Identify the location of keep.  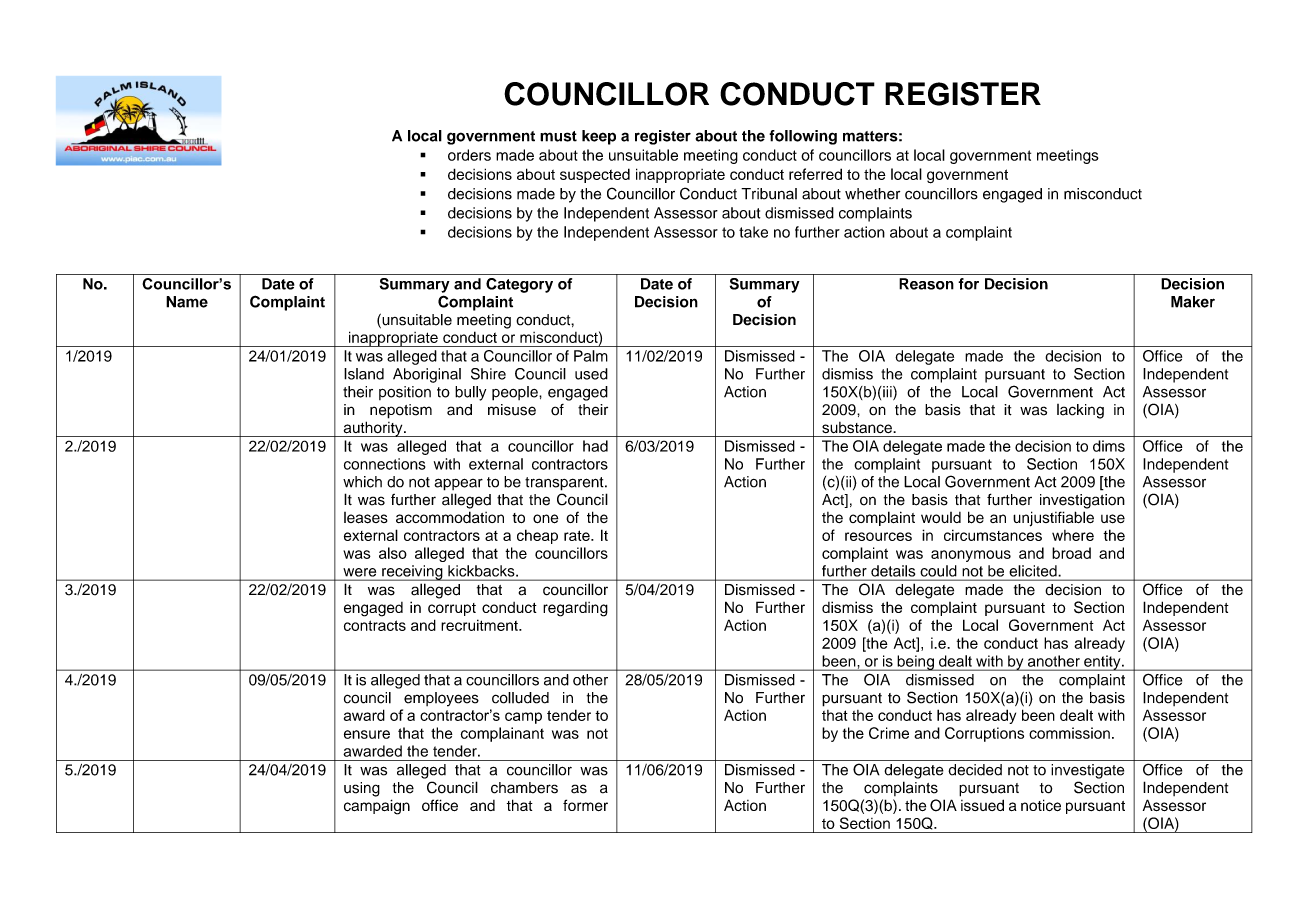
(599, 137).
